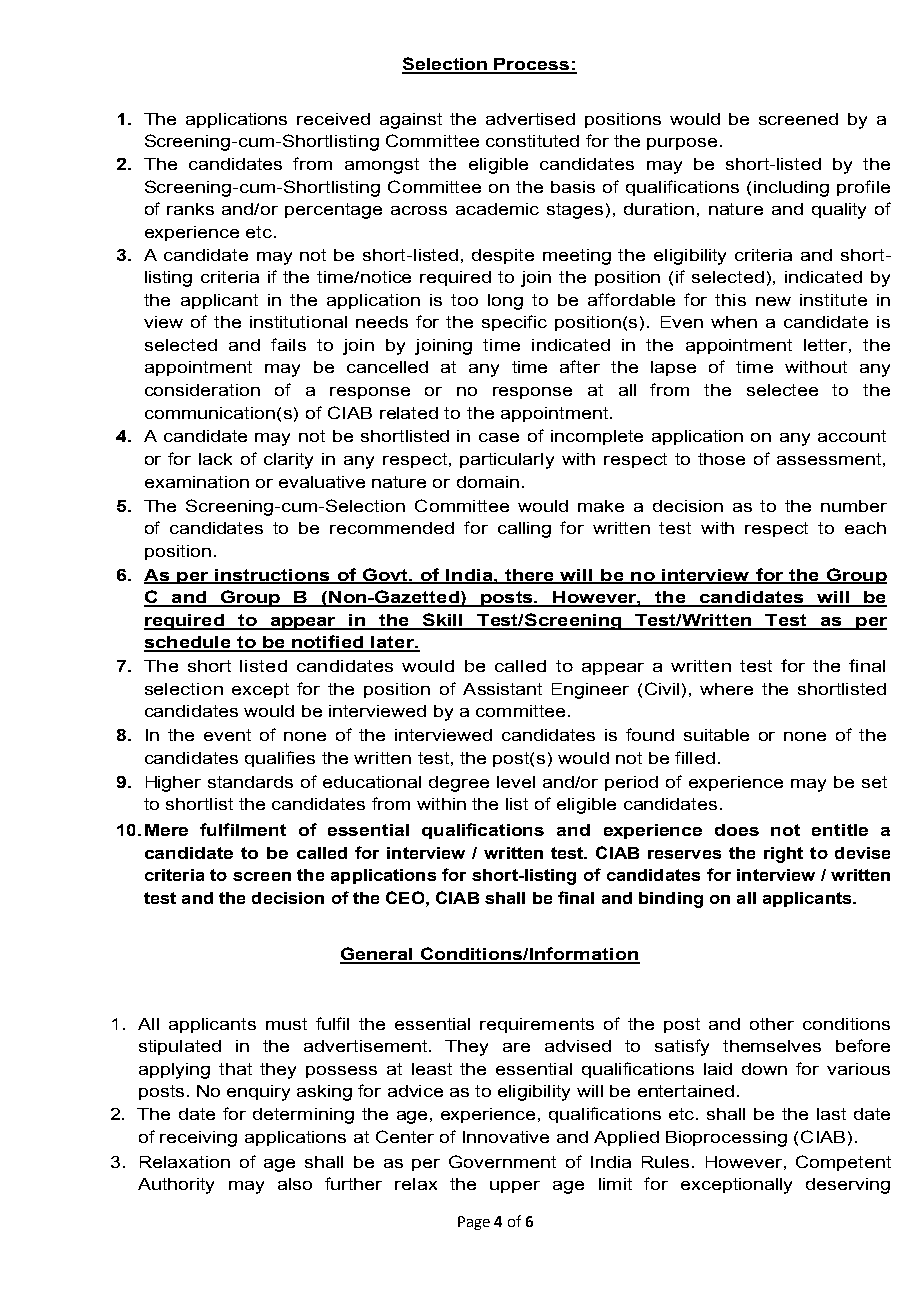 The width and height of the page is (924, 1308). Describe the element at coordinates (189, 643) in the page. I see `schedule` at that location.
